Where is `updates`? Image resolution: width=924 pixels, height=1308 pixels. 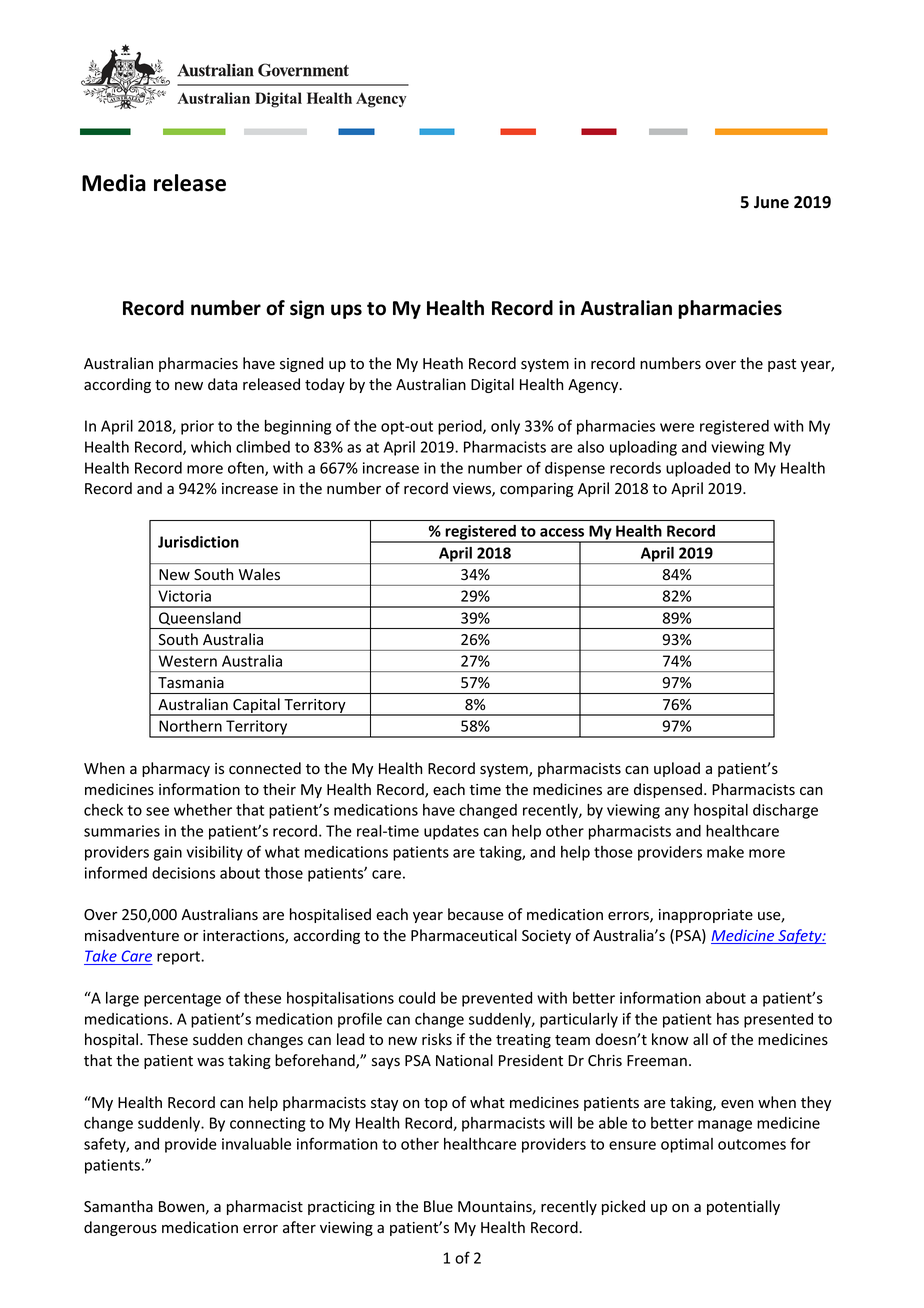 updates is located at coordinates (451, 832).
